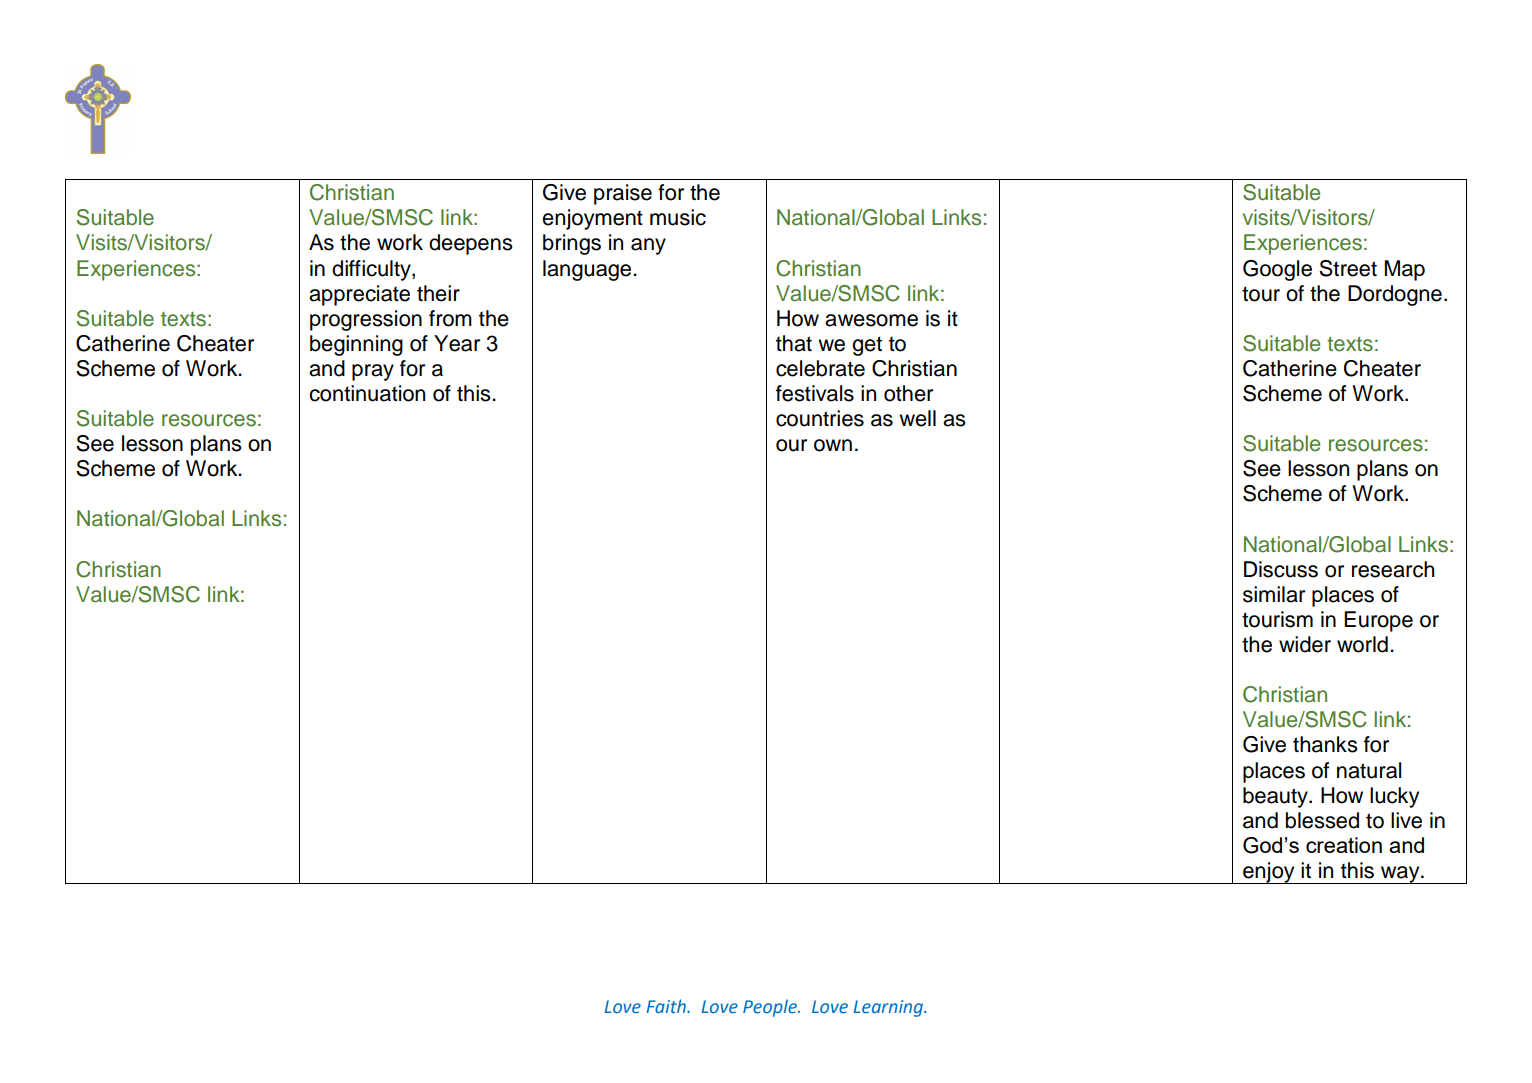 This screenshot has height=1083, width=1532. I want to click on Google, so click(1277, 270).
